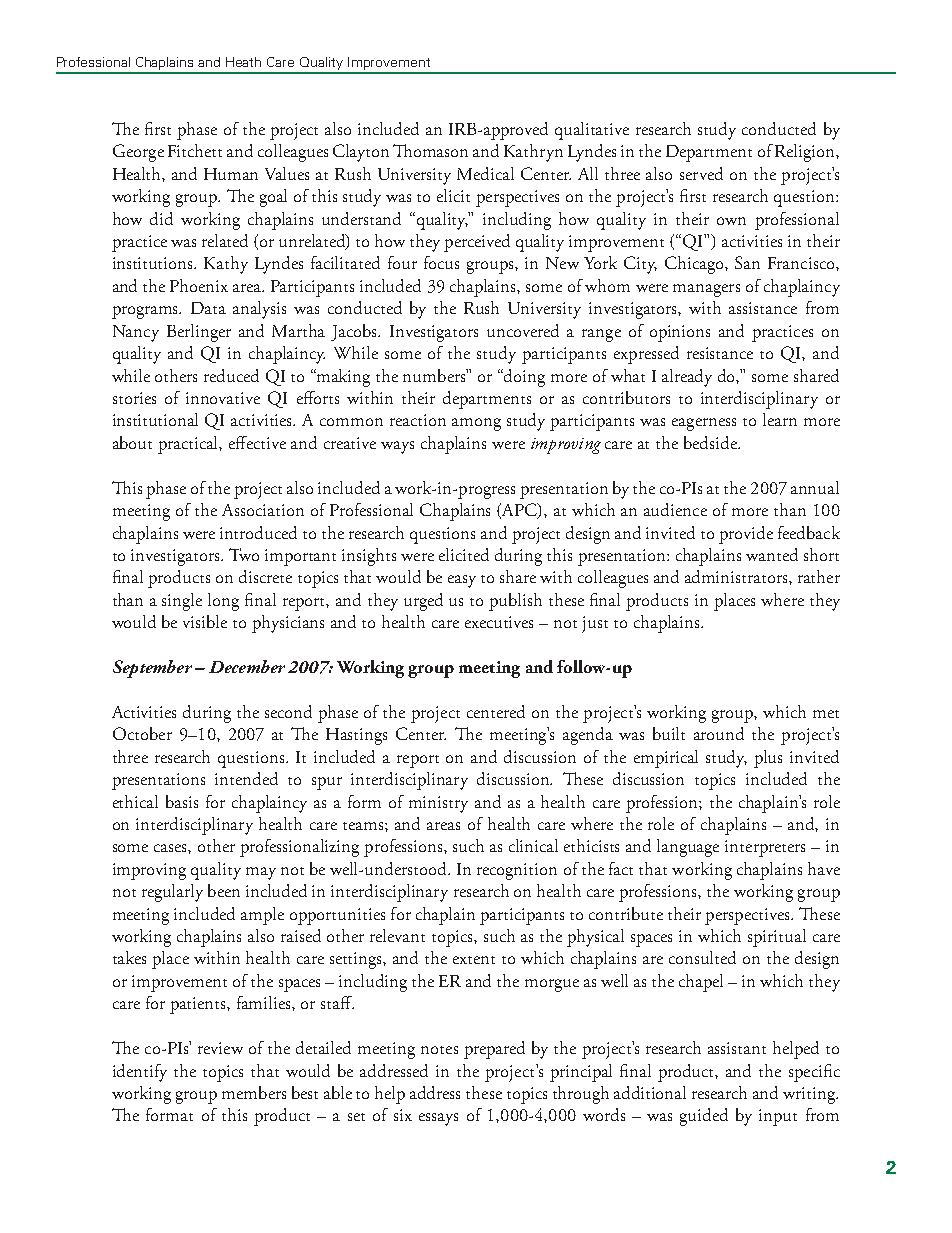 The height and width of the screenshot is (1233, 952). Describe the element at coordinates (223, 602) in the screenshot. I see `long` at that location.
